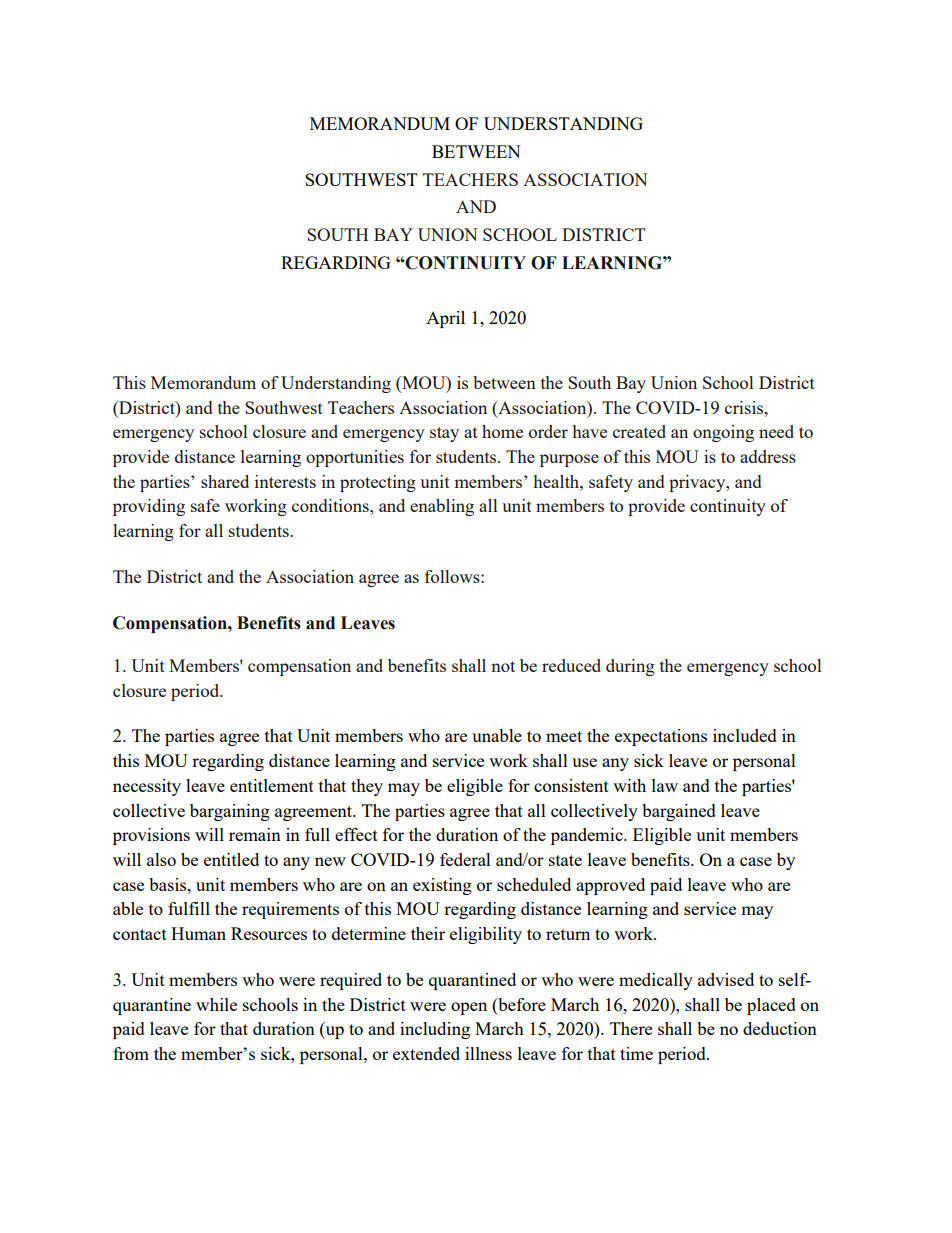  What do you see at coordinates (503, 666) in the screenshot?
I see `not` at bounding box center [503, 666].
